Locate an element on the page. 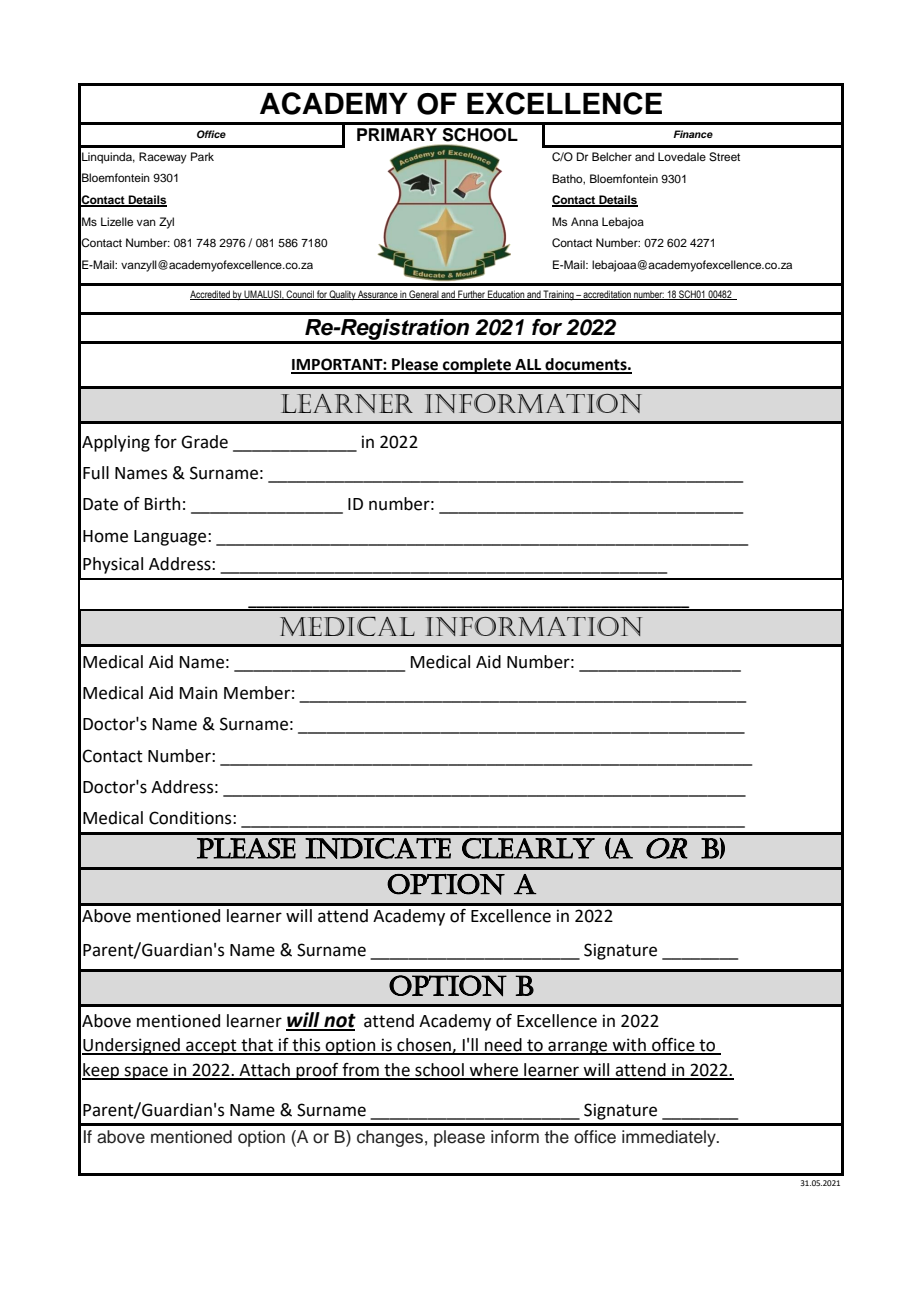 This page has height=1307, width=924. CLEARLY is located at coordinates (528, 848).
